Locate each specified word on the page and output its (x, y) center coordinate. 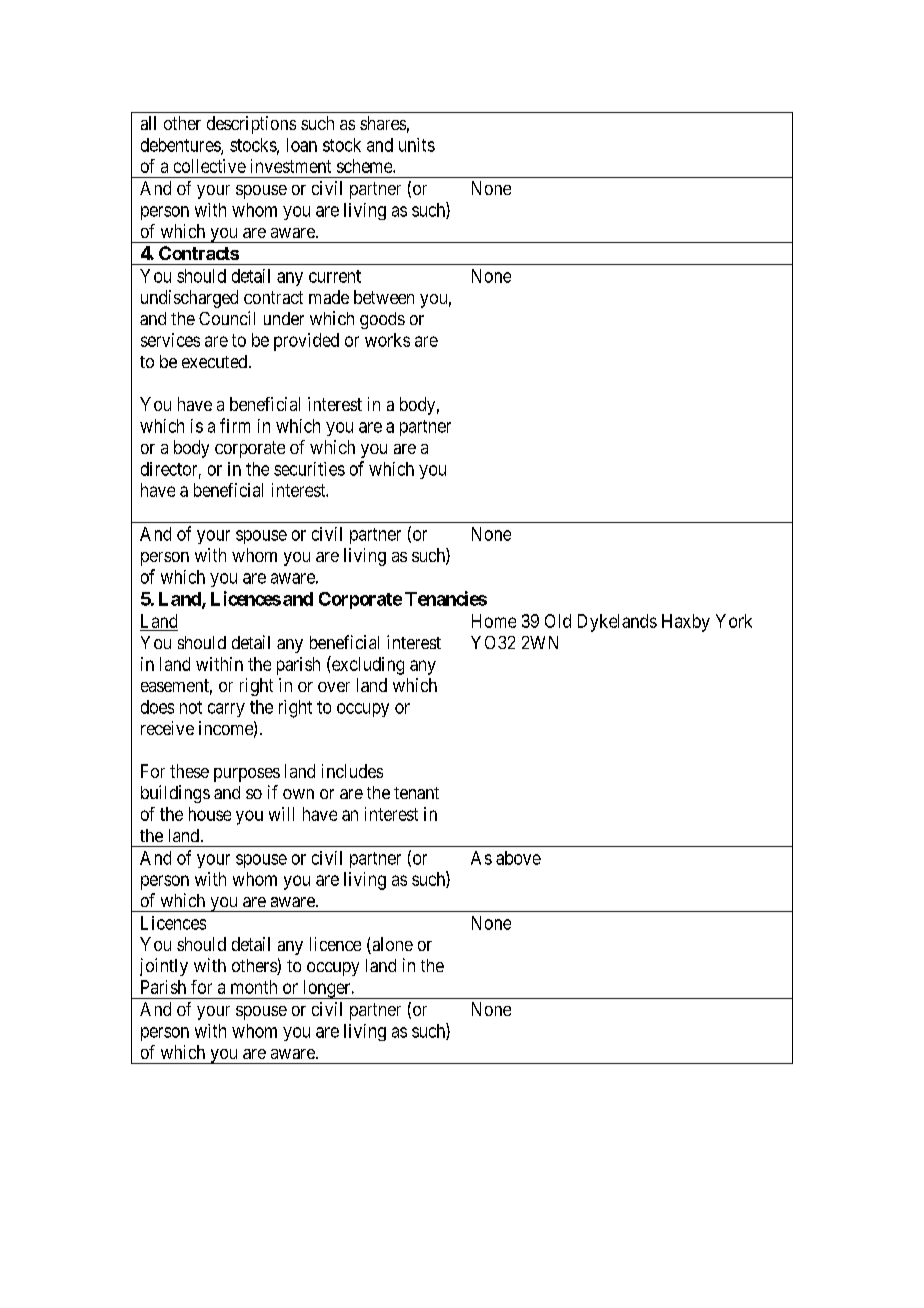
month (254, 987)
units (417, 145)
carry (226, 710)
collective (210, 166)
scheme (365, 166)
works (387, 340)
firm (235, 425)
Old (558, 621)
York (734, 621)
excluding (367, 665)
